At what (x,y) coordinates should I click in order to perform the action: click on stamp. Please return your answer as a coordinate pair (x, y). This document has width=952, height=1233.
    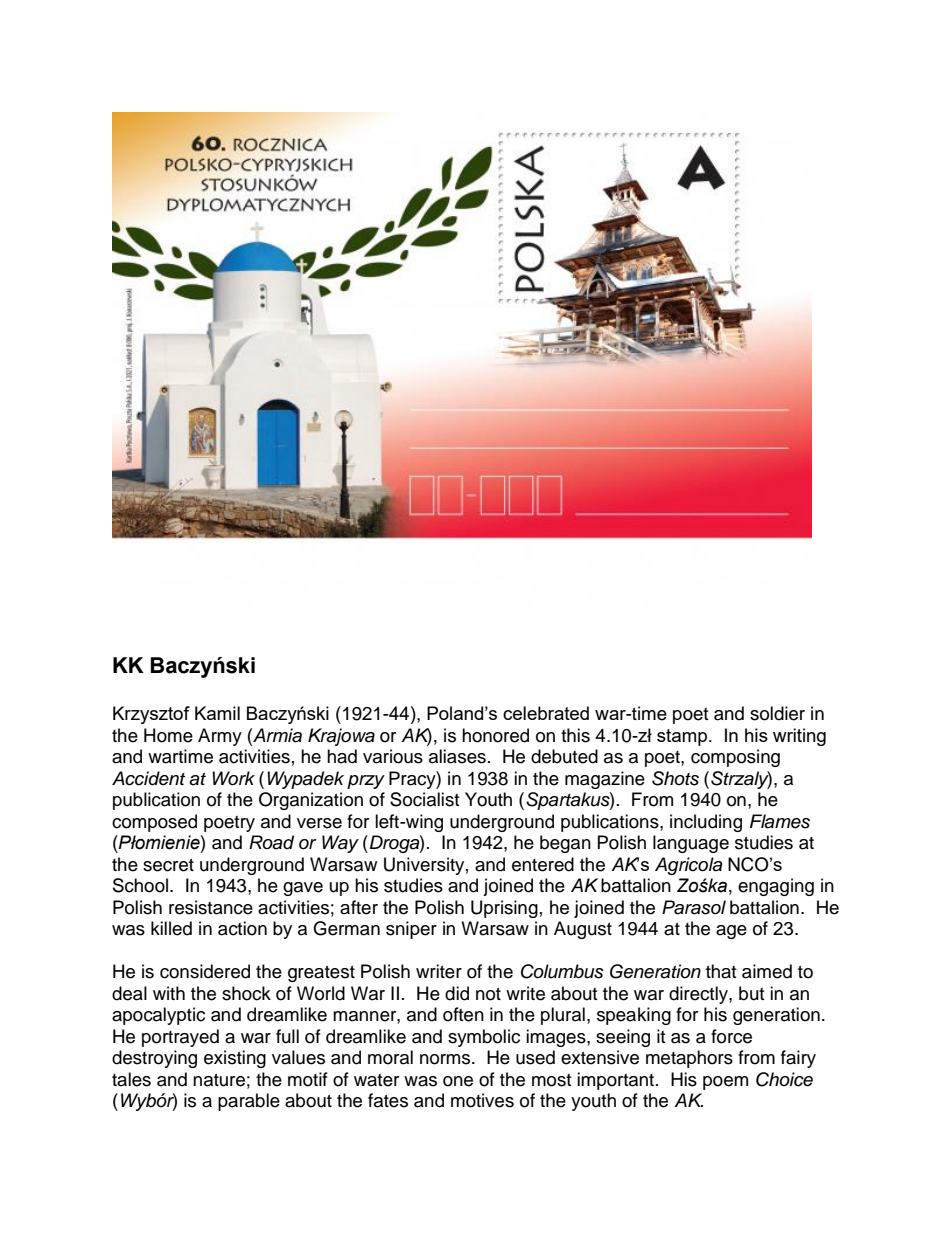
    Looking at the image, I should click on (683, 737).
